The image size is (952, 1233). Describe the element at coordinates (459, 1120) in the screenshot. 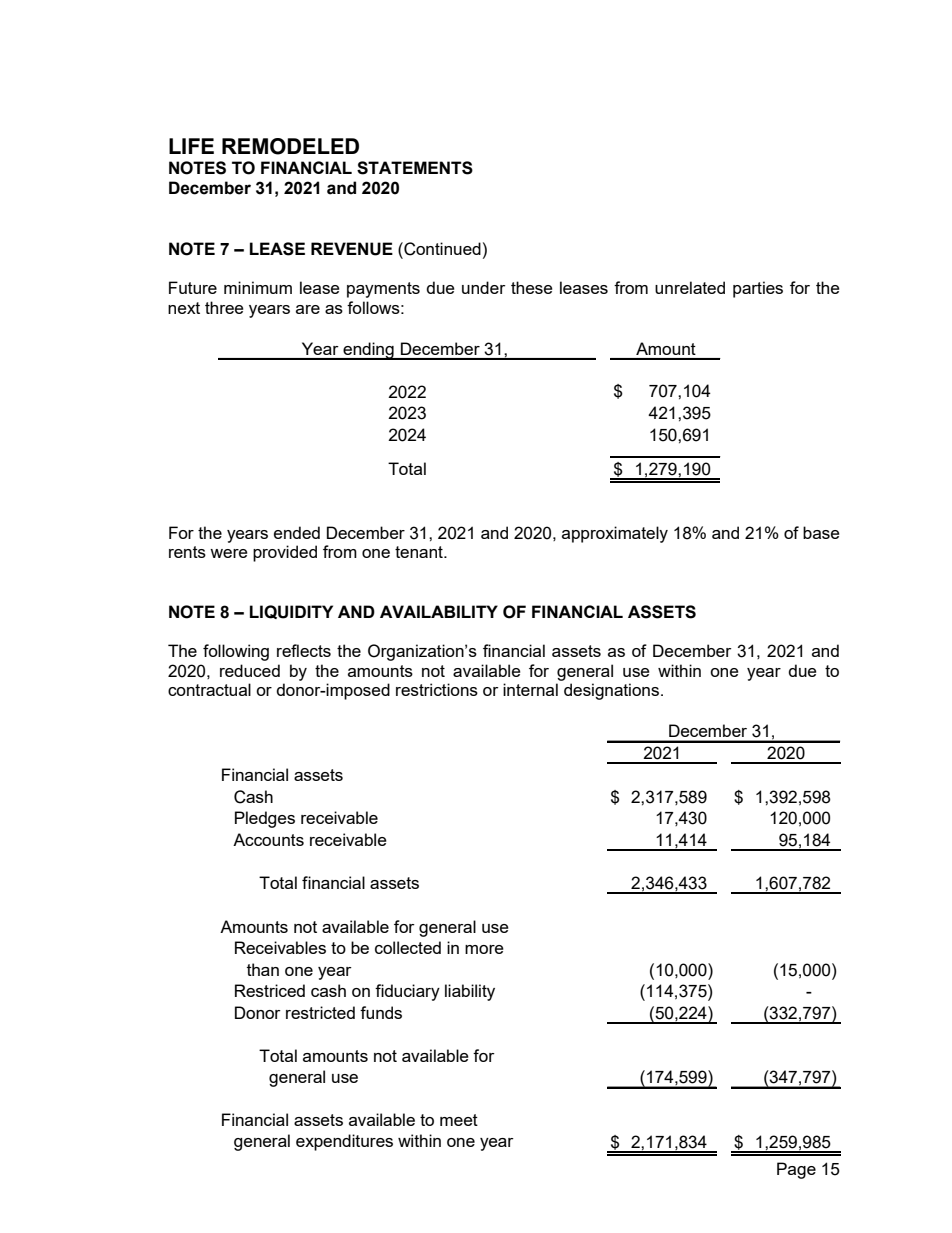

I see `meet` at that location.
